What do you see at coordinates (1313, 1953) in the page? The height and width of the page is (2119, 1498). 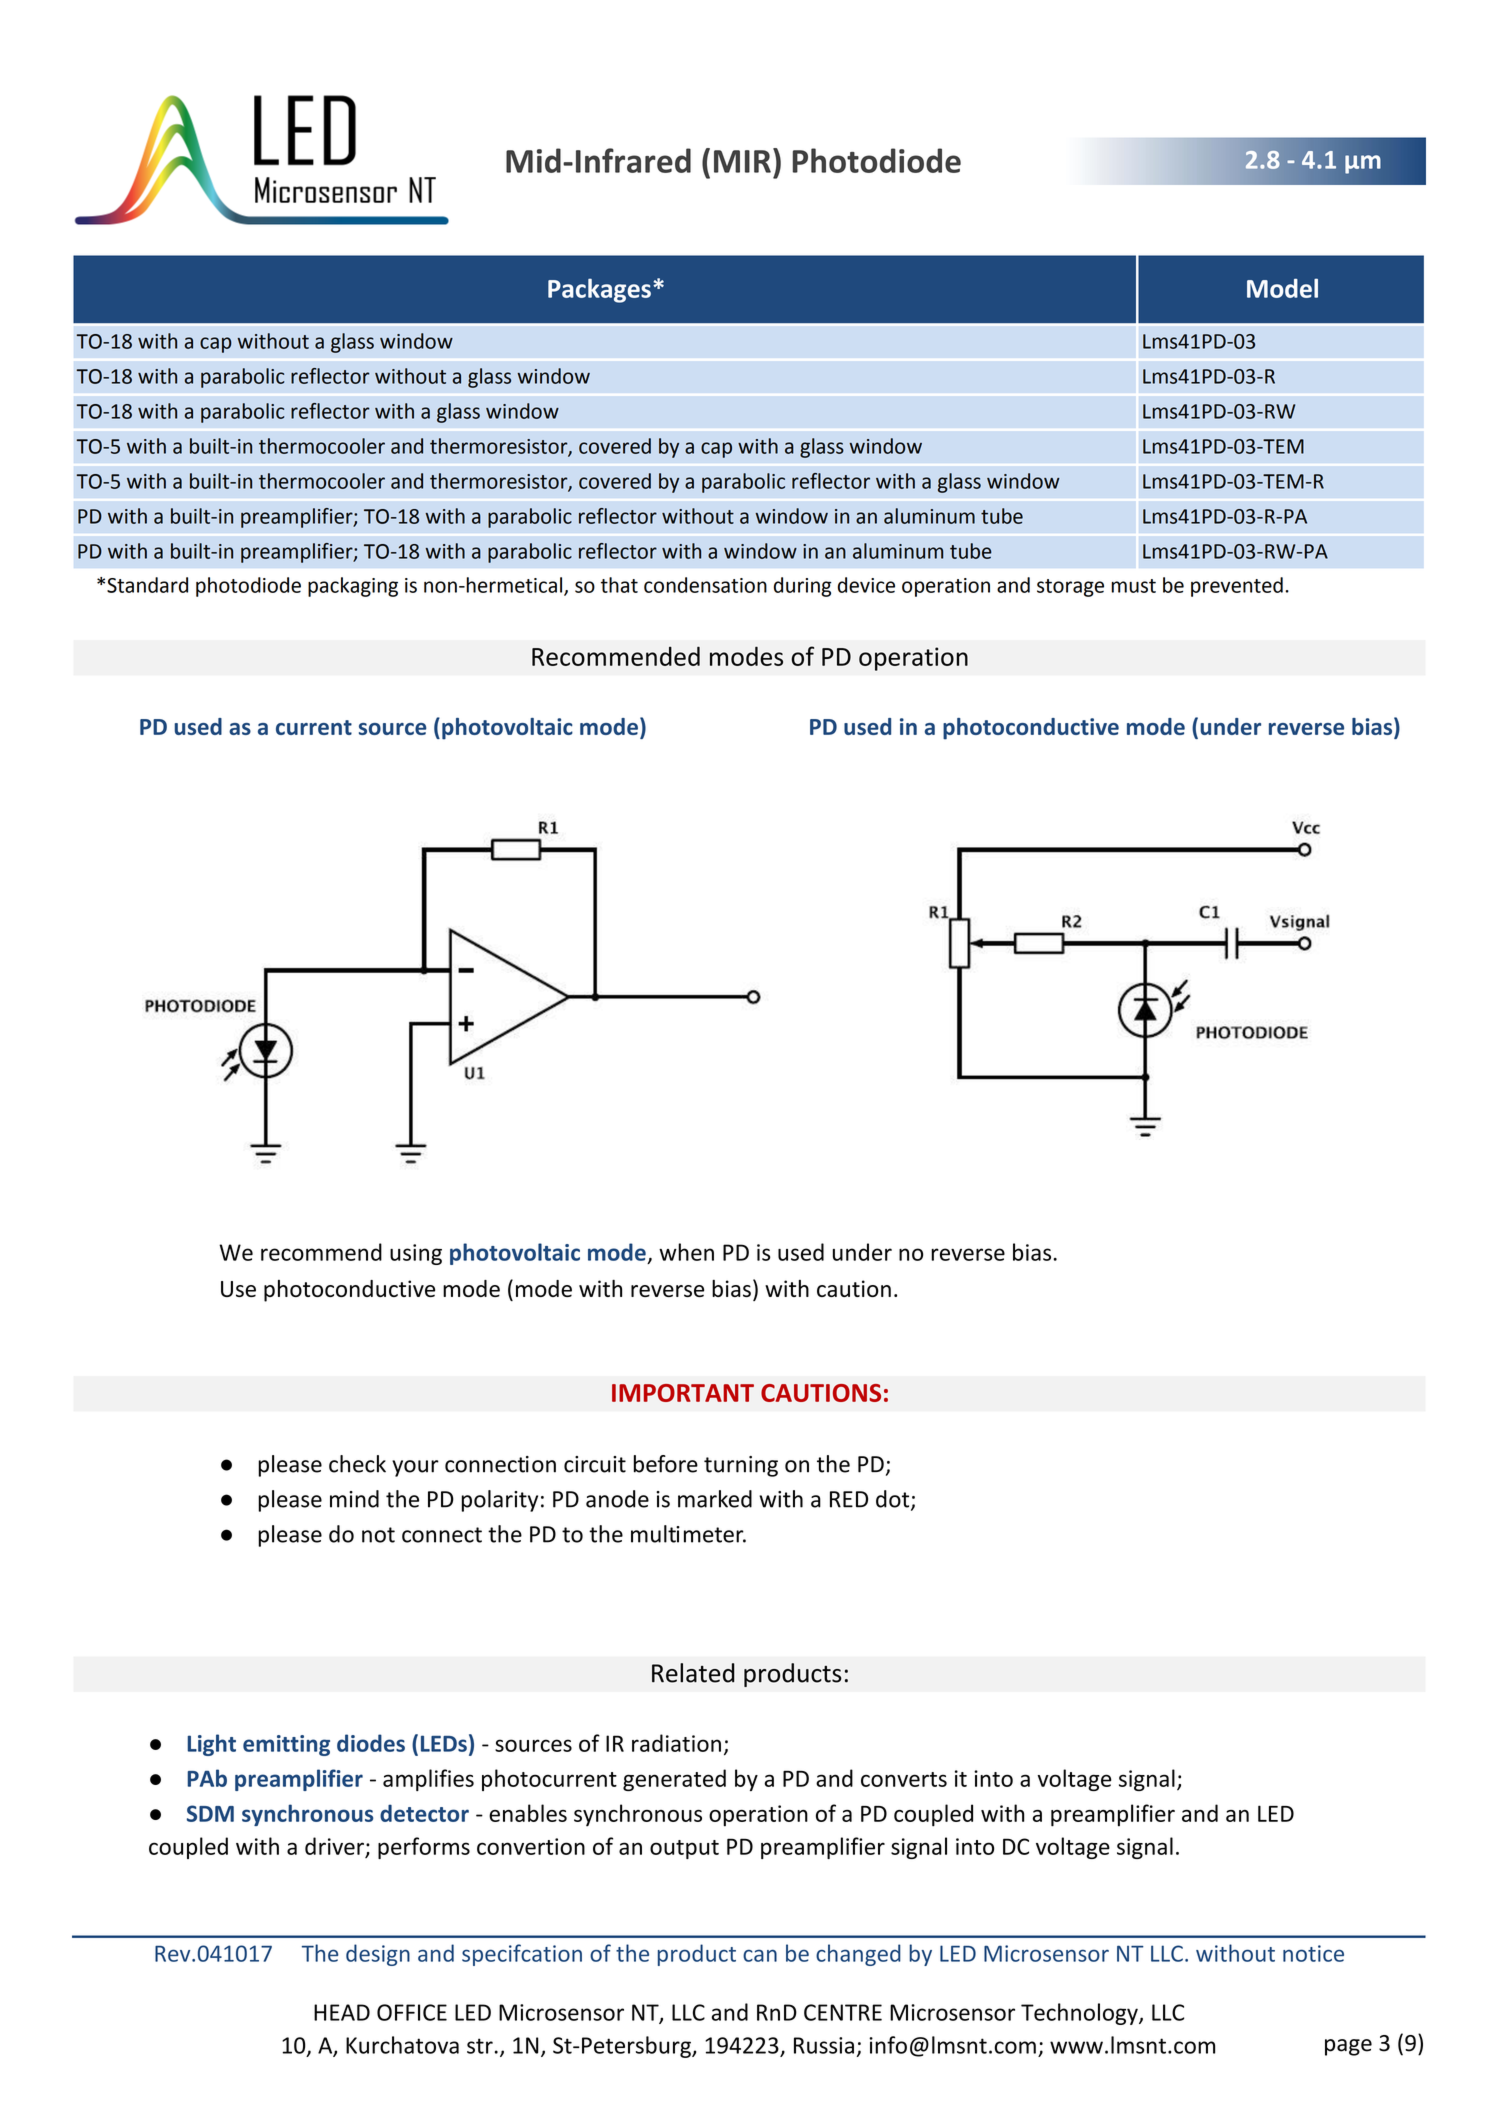 I see `notice` at bounding box center [1313, 1953].
